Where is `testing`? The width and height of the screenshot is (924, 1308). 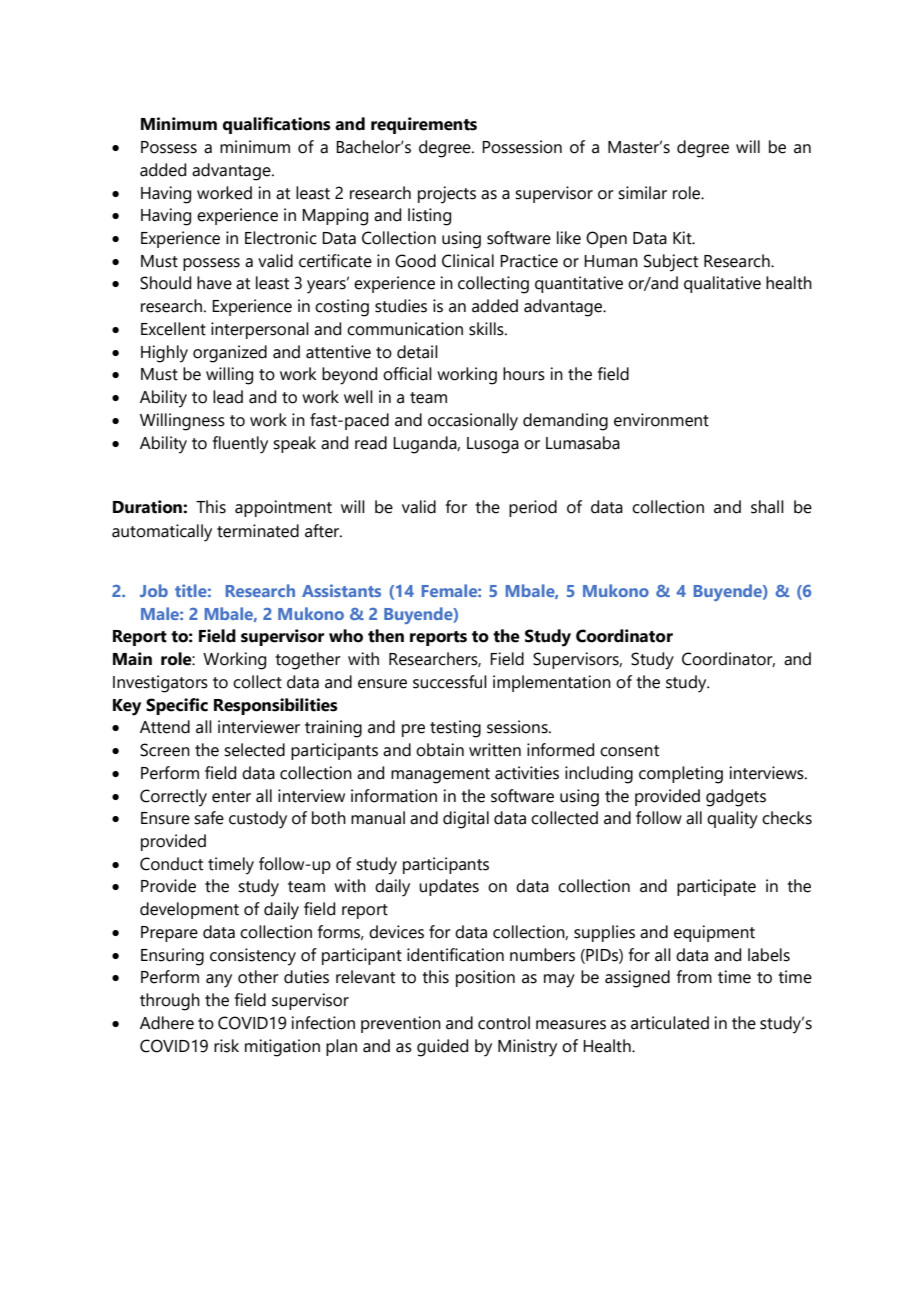 testing is located at coordinates (455, 729).
